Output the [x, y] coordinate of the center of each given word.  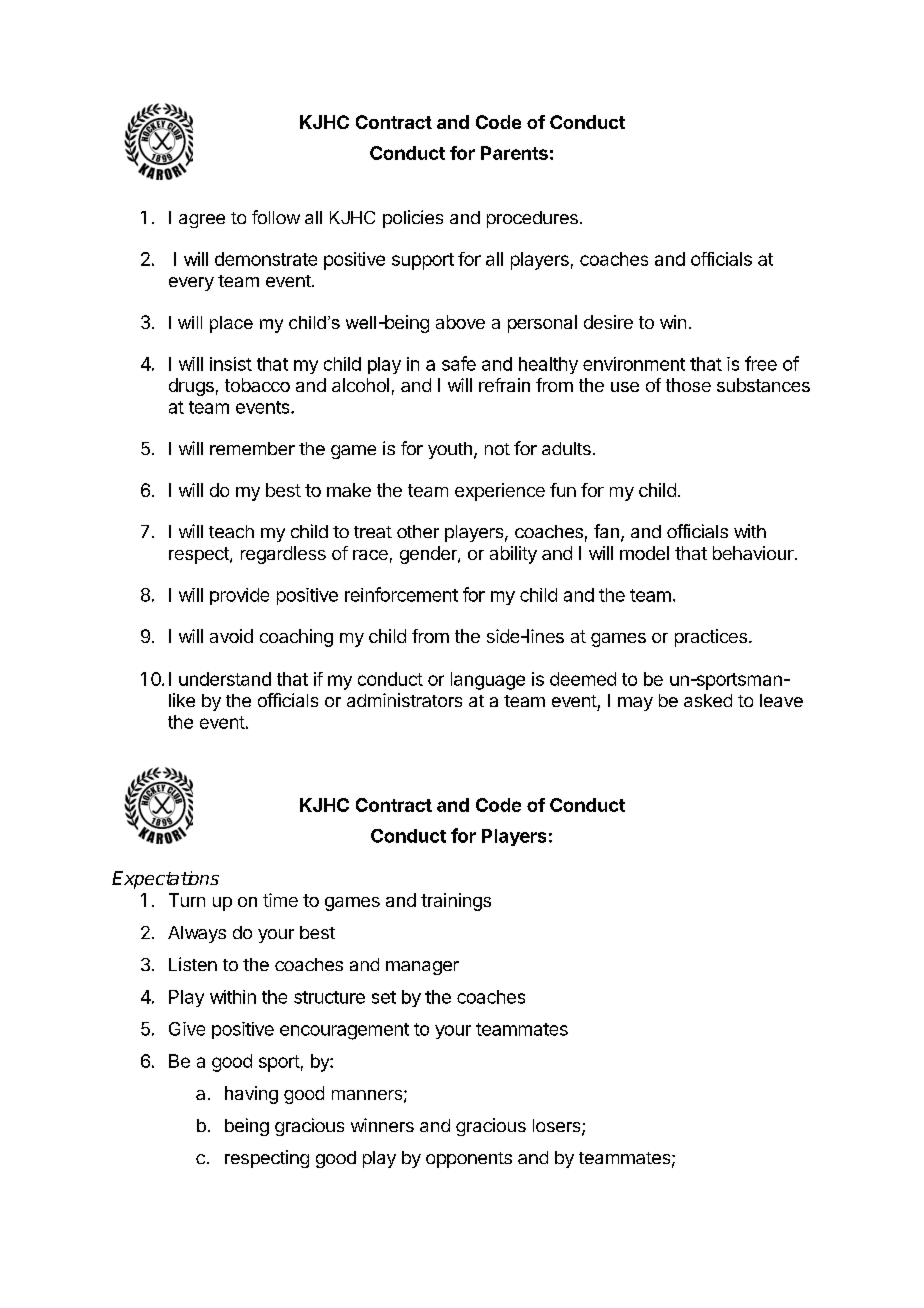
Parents [514, 153]
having [251, 1095]
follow [276, 217]
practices [711, 638]
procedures [532, 219]
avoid [231, 636]
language [488, 681]
